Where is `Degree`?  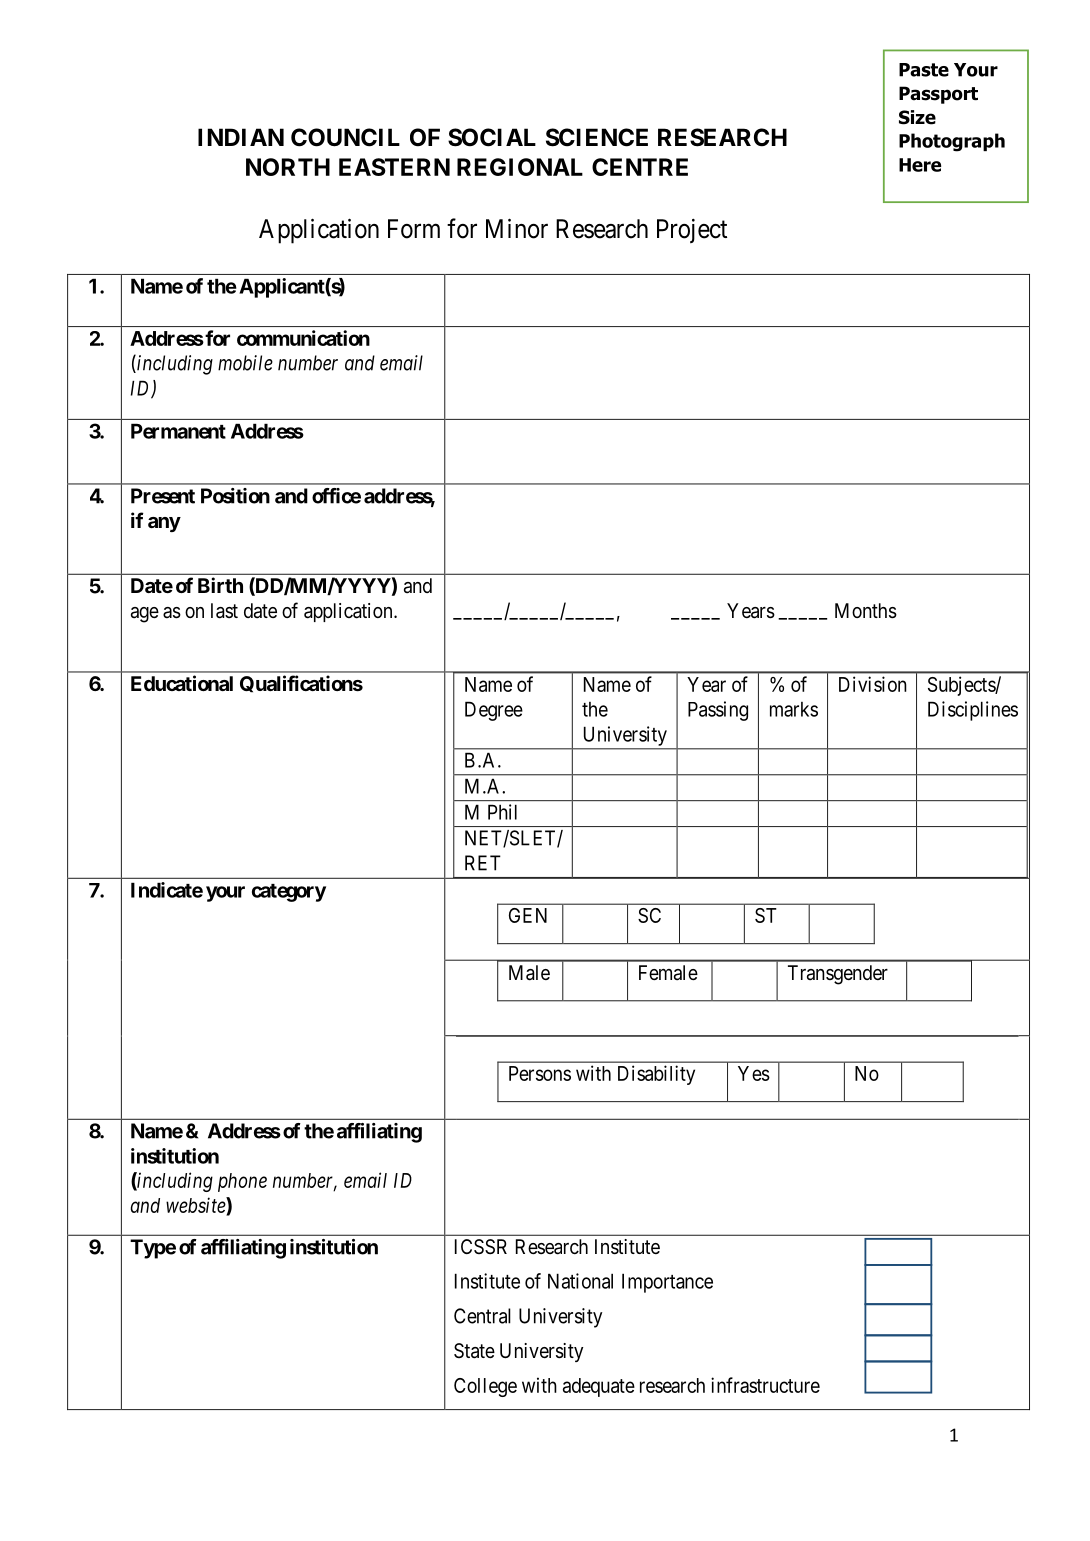 Degree is located at coordinates (494, 711).
